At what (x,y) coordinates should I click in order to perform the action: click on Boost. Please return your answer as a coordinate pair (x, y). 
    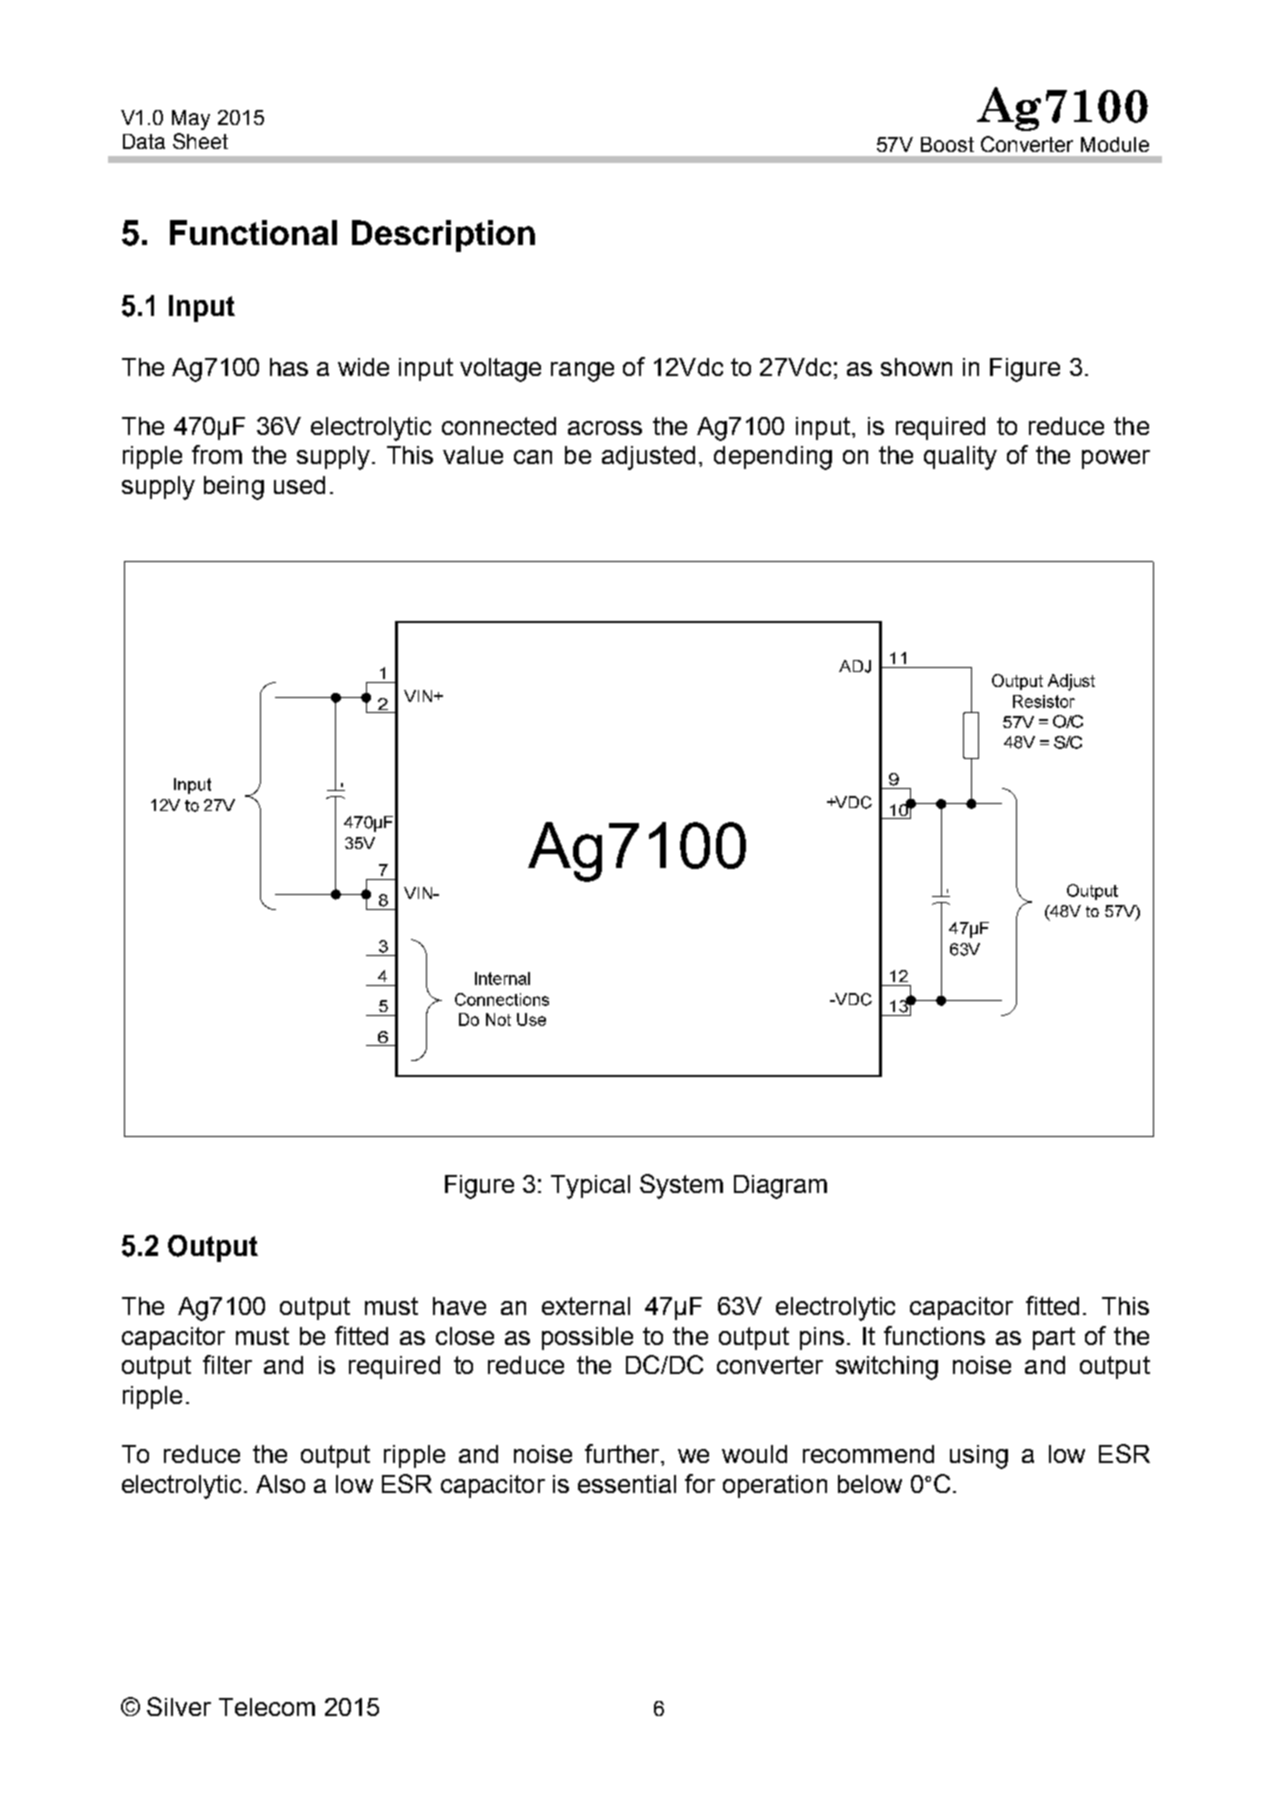
    Looking at the image, I should click on (947, 144).
